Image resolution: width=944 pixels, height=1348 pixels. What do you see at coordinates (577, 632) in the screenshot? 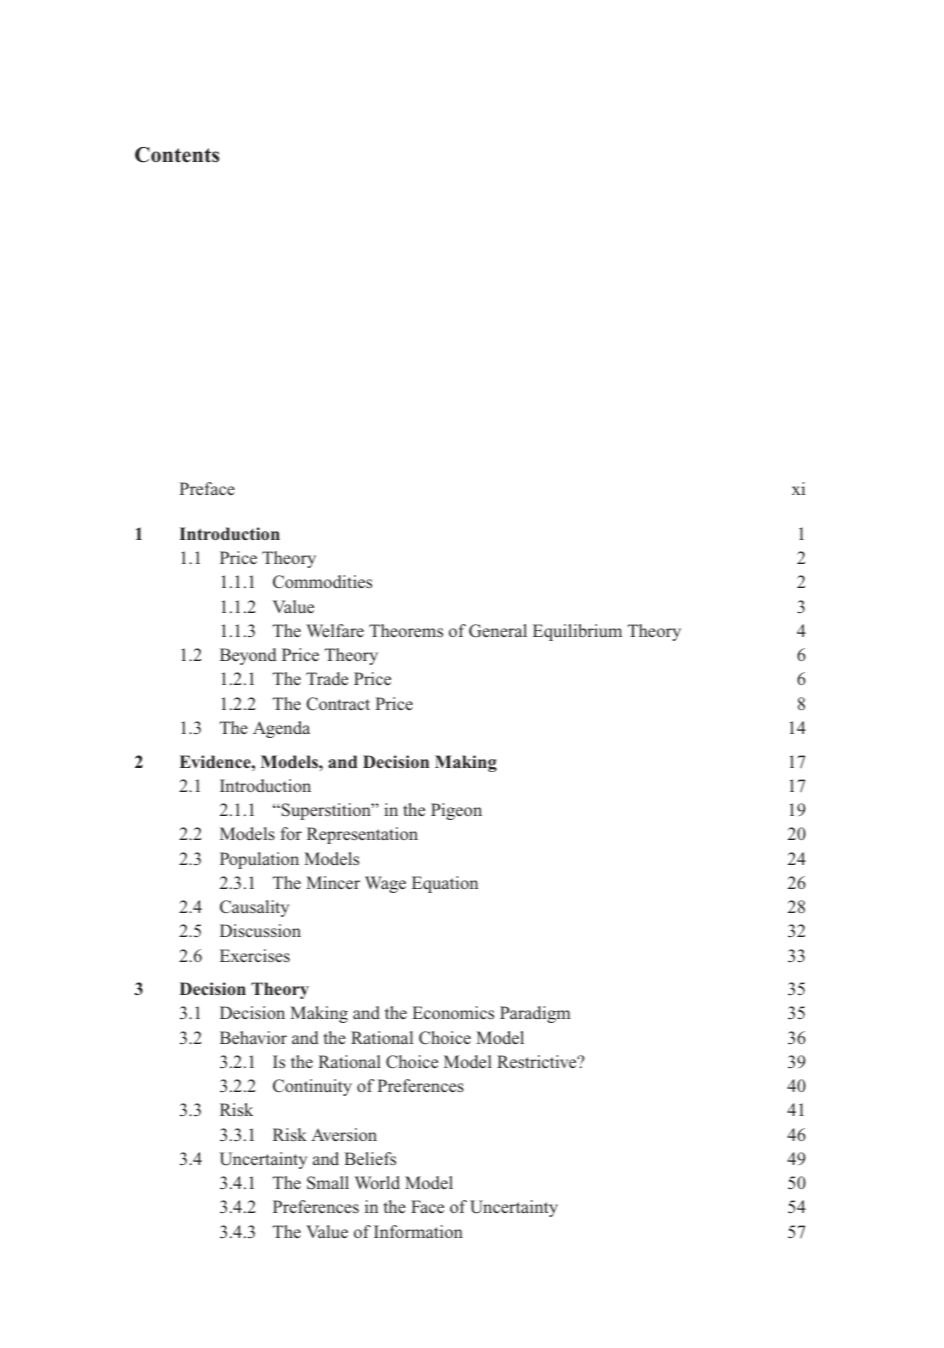
I see `Equilibrium` at bounding box center [577, 632].
